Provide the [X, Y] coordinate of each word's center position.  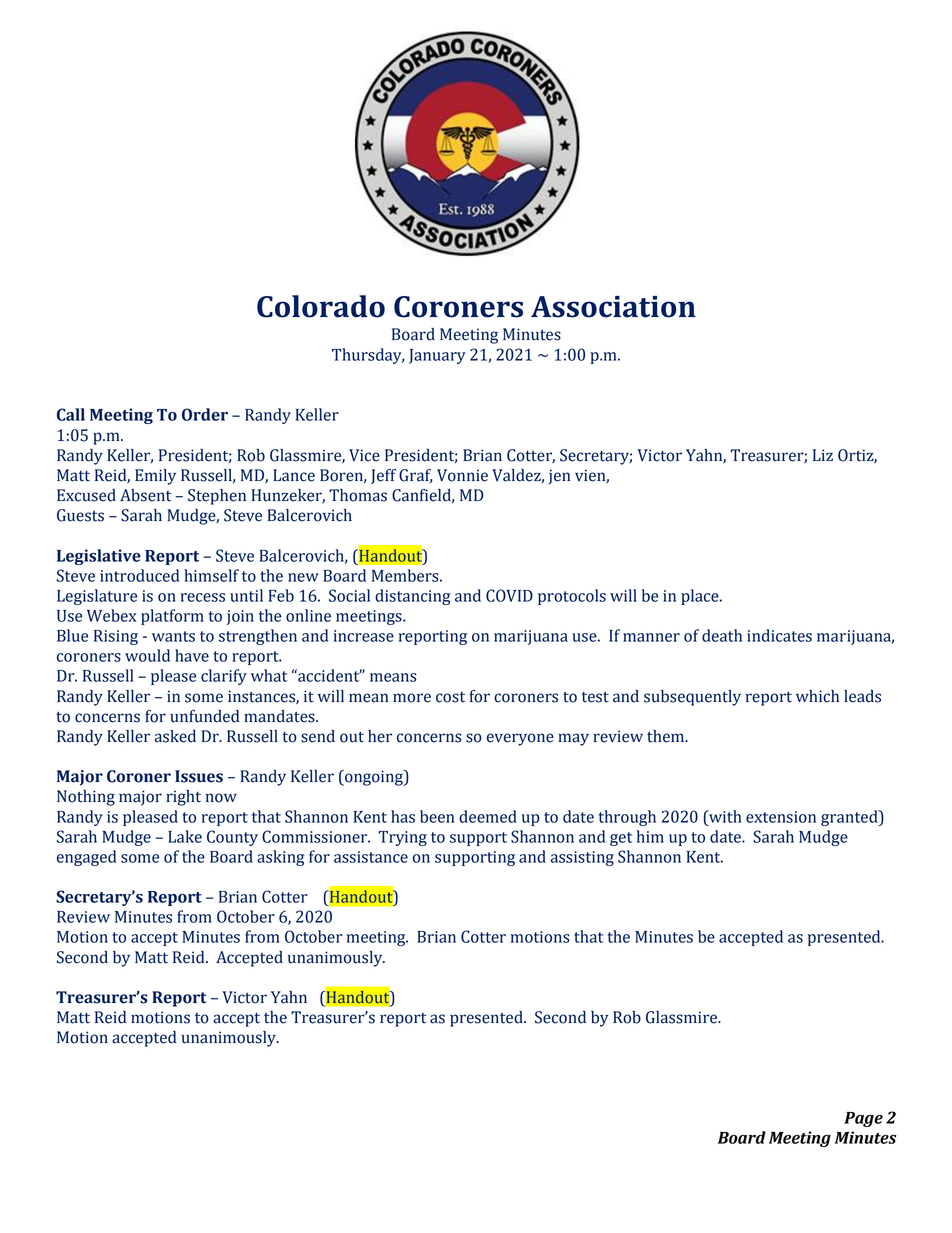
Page [863, 1119]
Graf [416, 476]
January [437, 356]
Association [613, 307]
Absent [145, 495]
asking [280, 858]
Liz [823, 455]
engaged [86, 858]
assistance [371, 857]
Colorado [321, 306]
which [817, 696]
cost [450, 697]
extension [781, 817]
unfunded [204, 716]
